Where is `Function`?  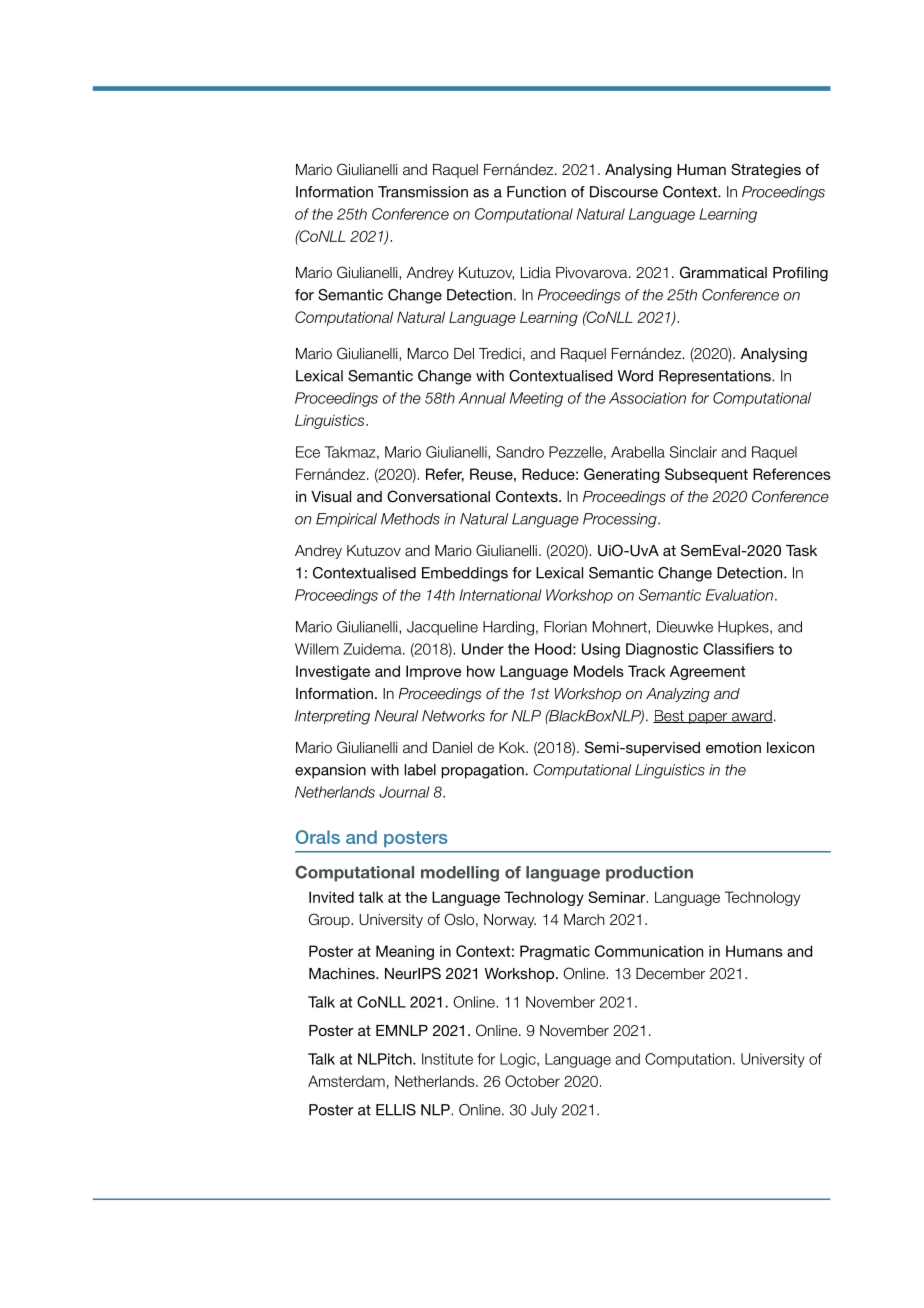
Function is located at coordinates (536, 192).
